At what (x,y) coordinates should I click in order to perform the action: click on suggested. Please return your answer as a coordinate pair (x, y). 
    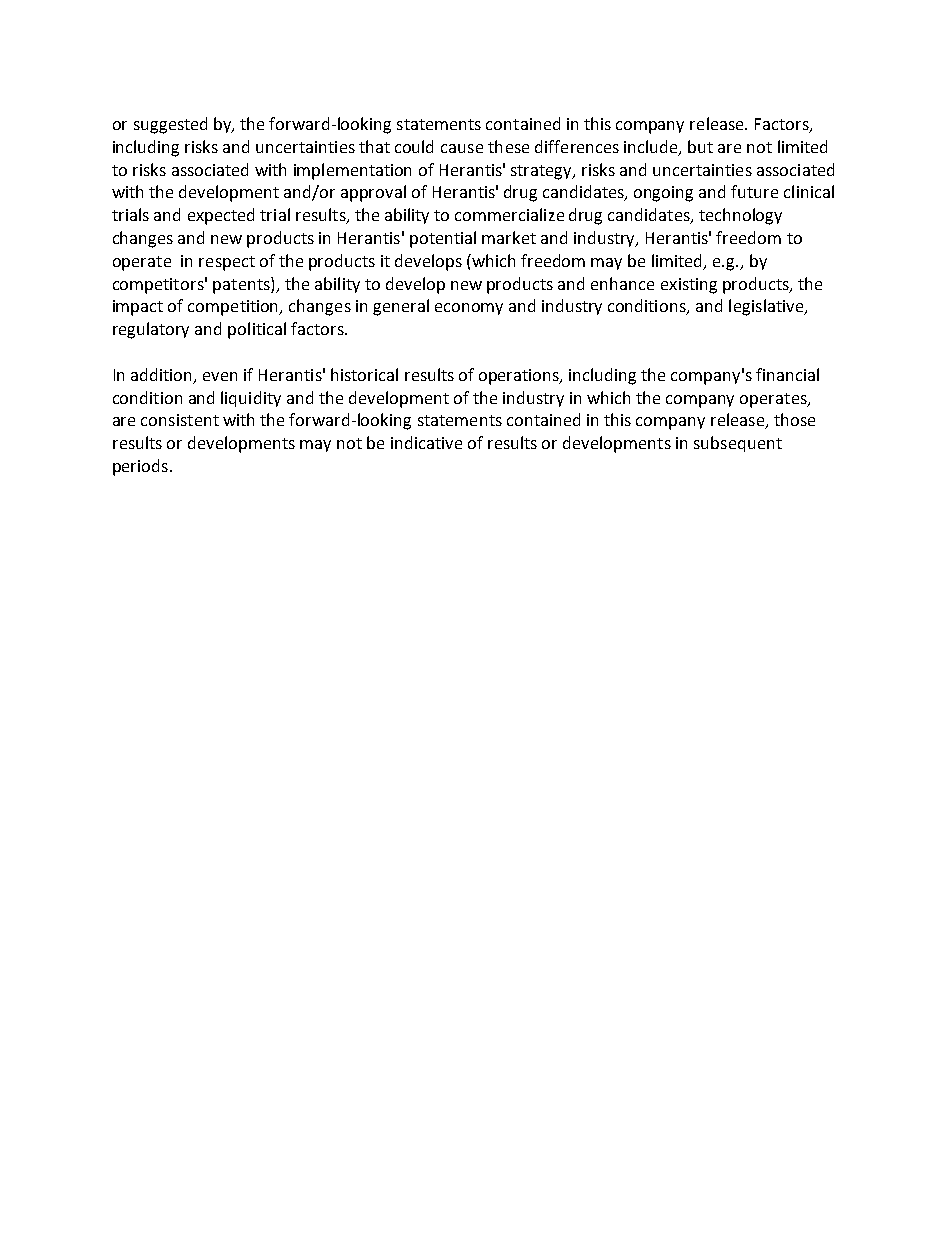
    Looking at the image, I should click on (170, 125).
